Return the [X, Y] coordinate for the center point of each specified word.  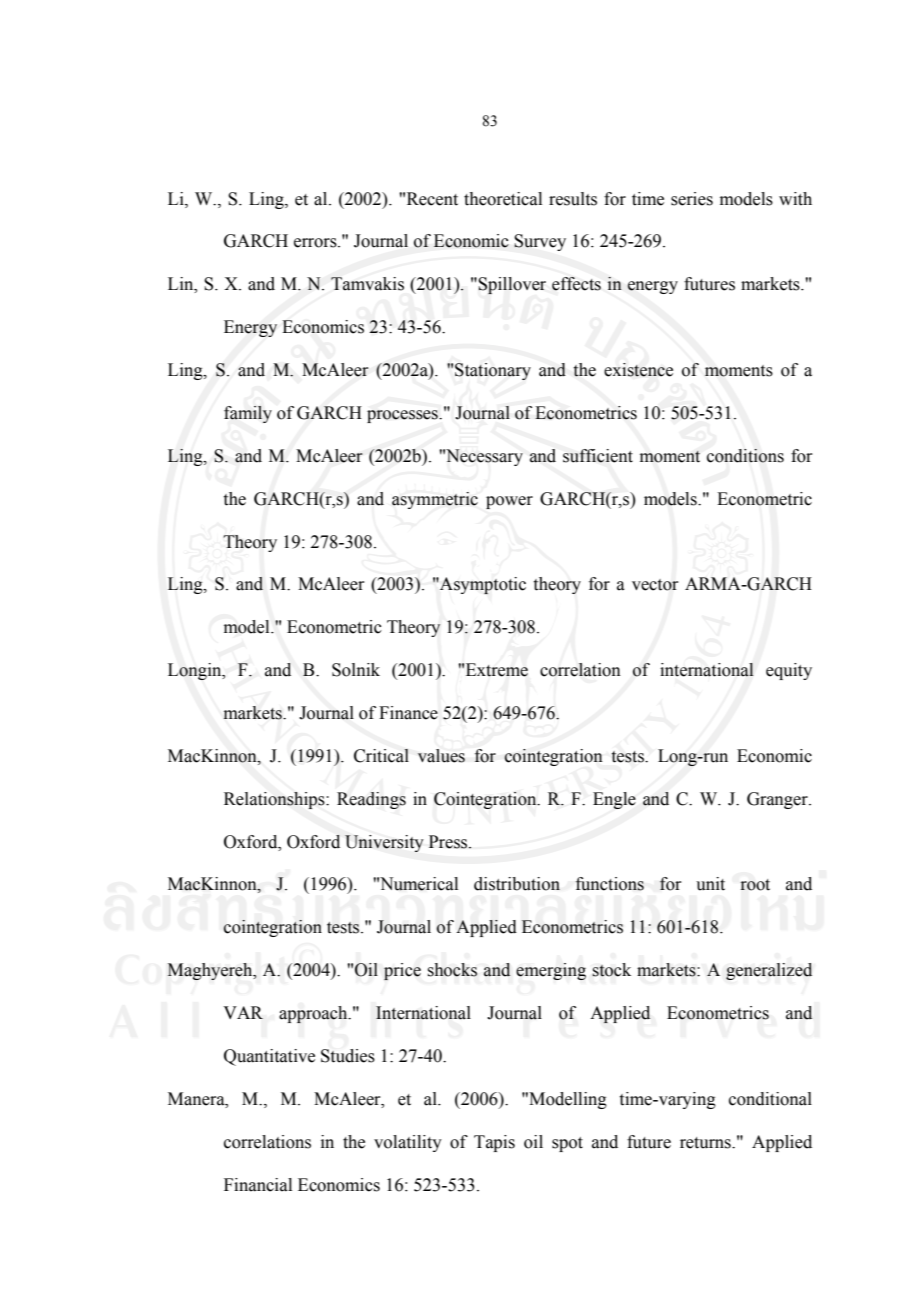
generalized [769, 971]
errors [316, 243]
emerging [551, 971]
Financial [258, 1185]
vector [655, 585]
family [248, 414]
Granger [778, 800]
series [692, 199]
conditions [745, 456]
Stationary [493, 371]
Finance [408, 713]
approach [314, 1014]
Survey [540, 242]
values [441, 756]
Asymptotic [482, 585]
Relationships [275, 800]
